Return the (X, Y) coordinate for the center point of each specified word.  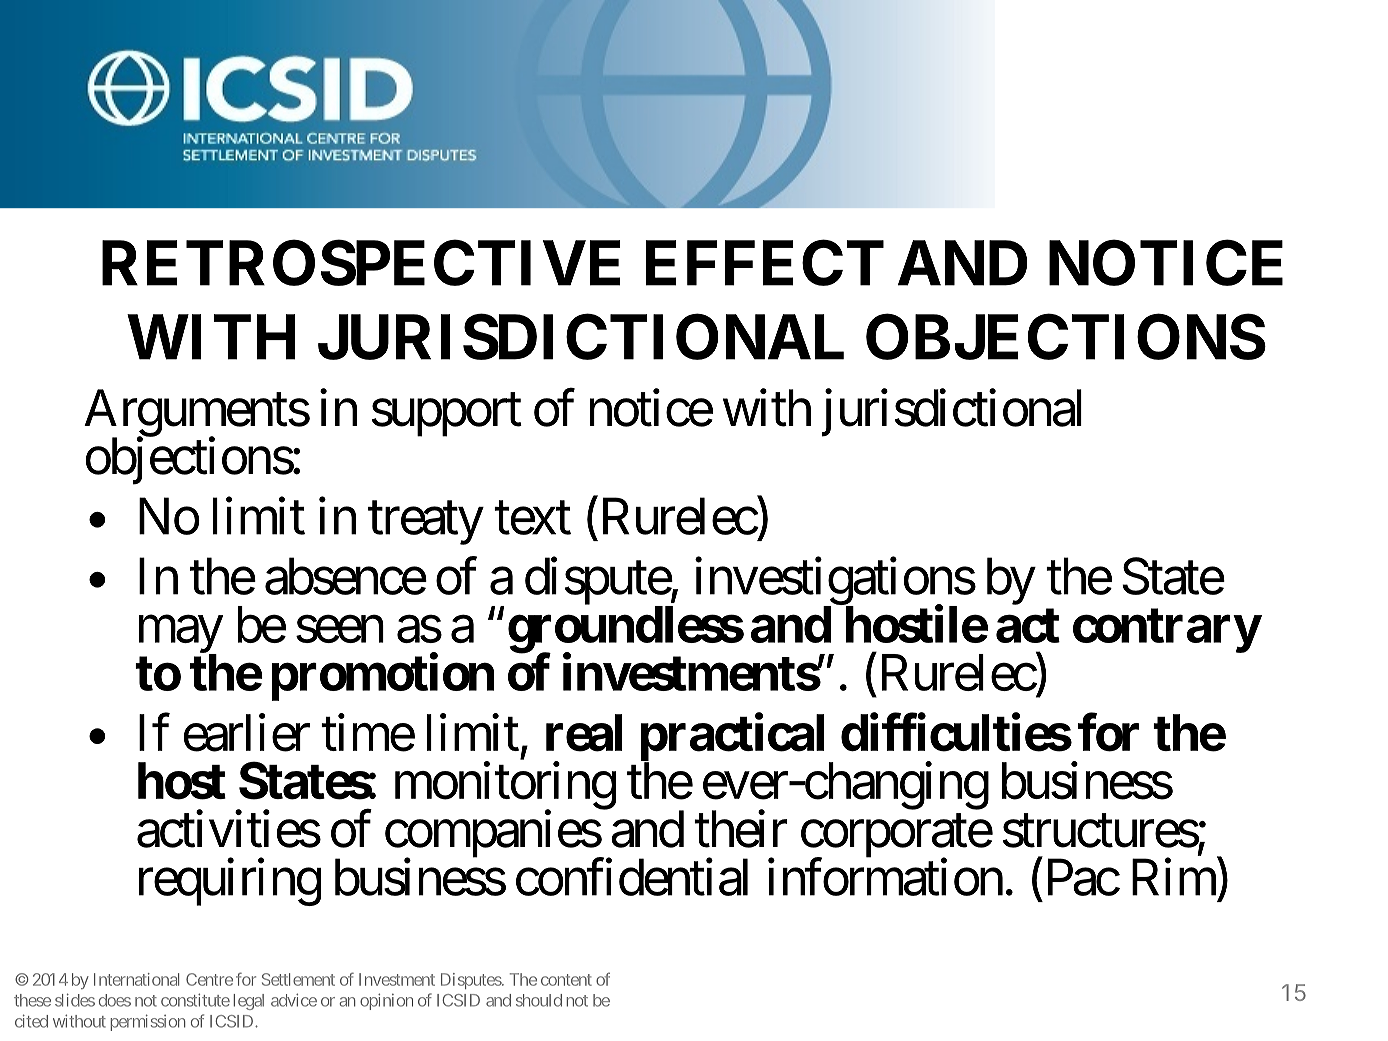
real (584, 733)
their (740, 829)
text (532, 519)
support (447, 415)
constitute (195, 1000)
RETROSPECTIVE (361, 263)
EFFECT (765, 263)
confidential (632, 877)
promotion (383, 677)
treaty (425, 524)
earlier (247, 733)
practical (732, 738)
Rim (1174, 877)
